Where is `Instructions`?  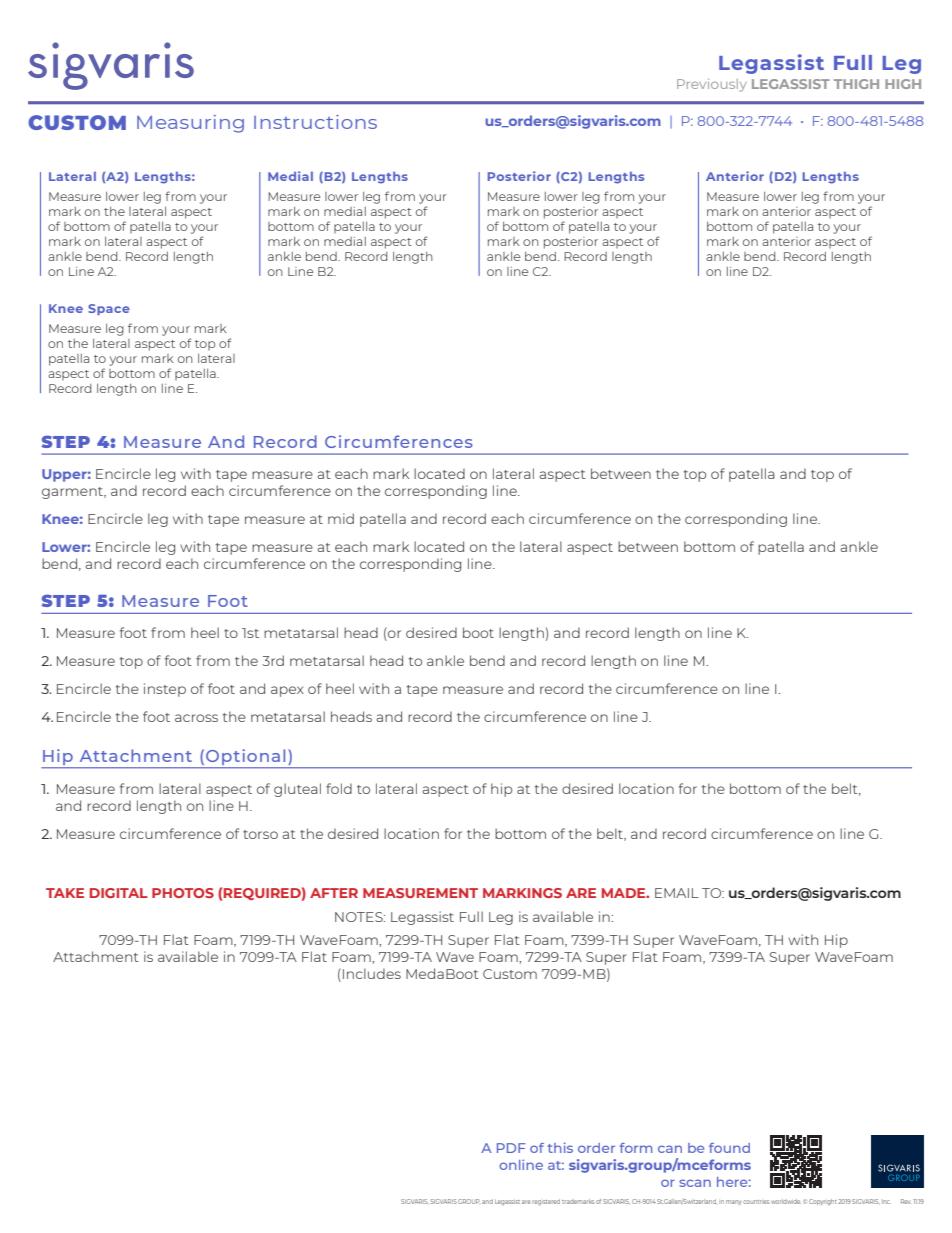
Instructions is located at coordinates (315, 122).
